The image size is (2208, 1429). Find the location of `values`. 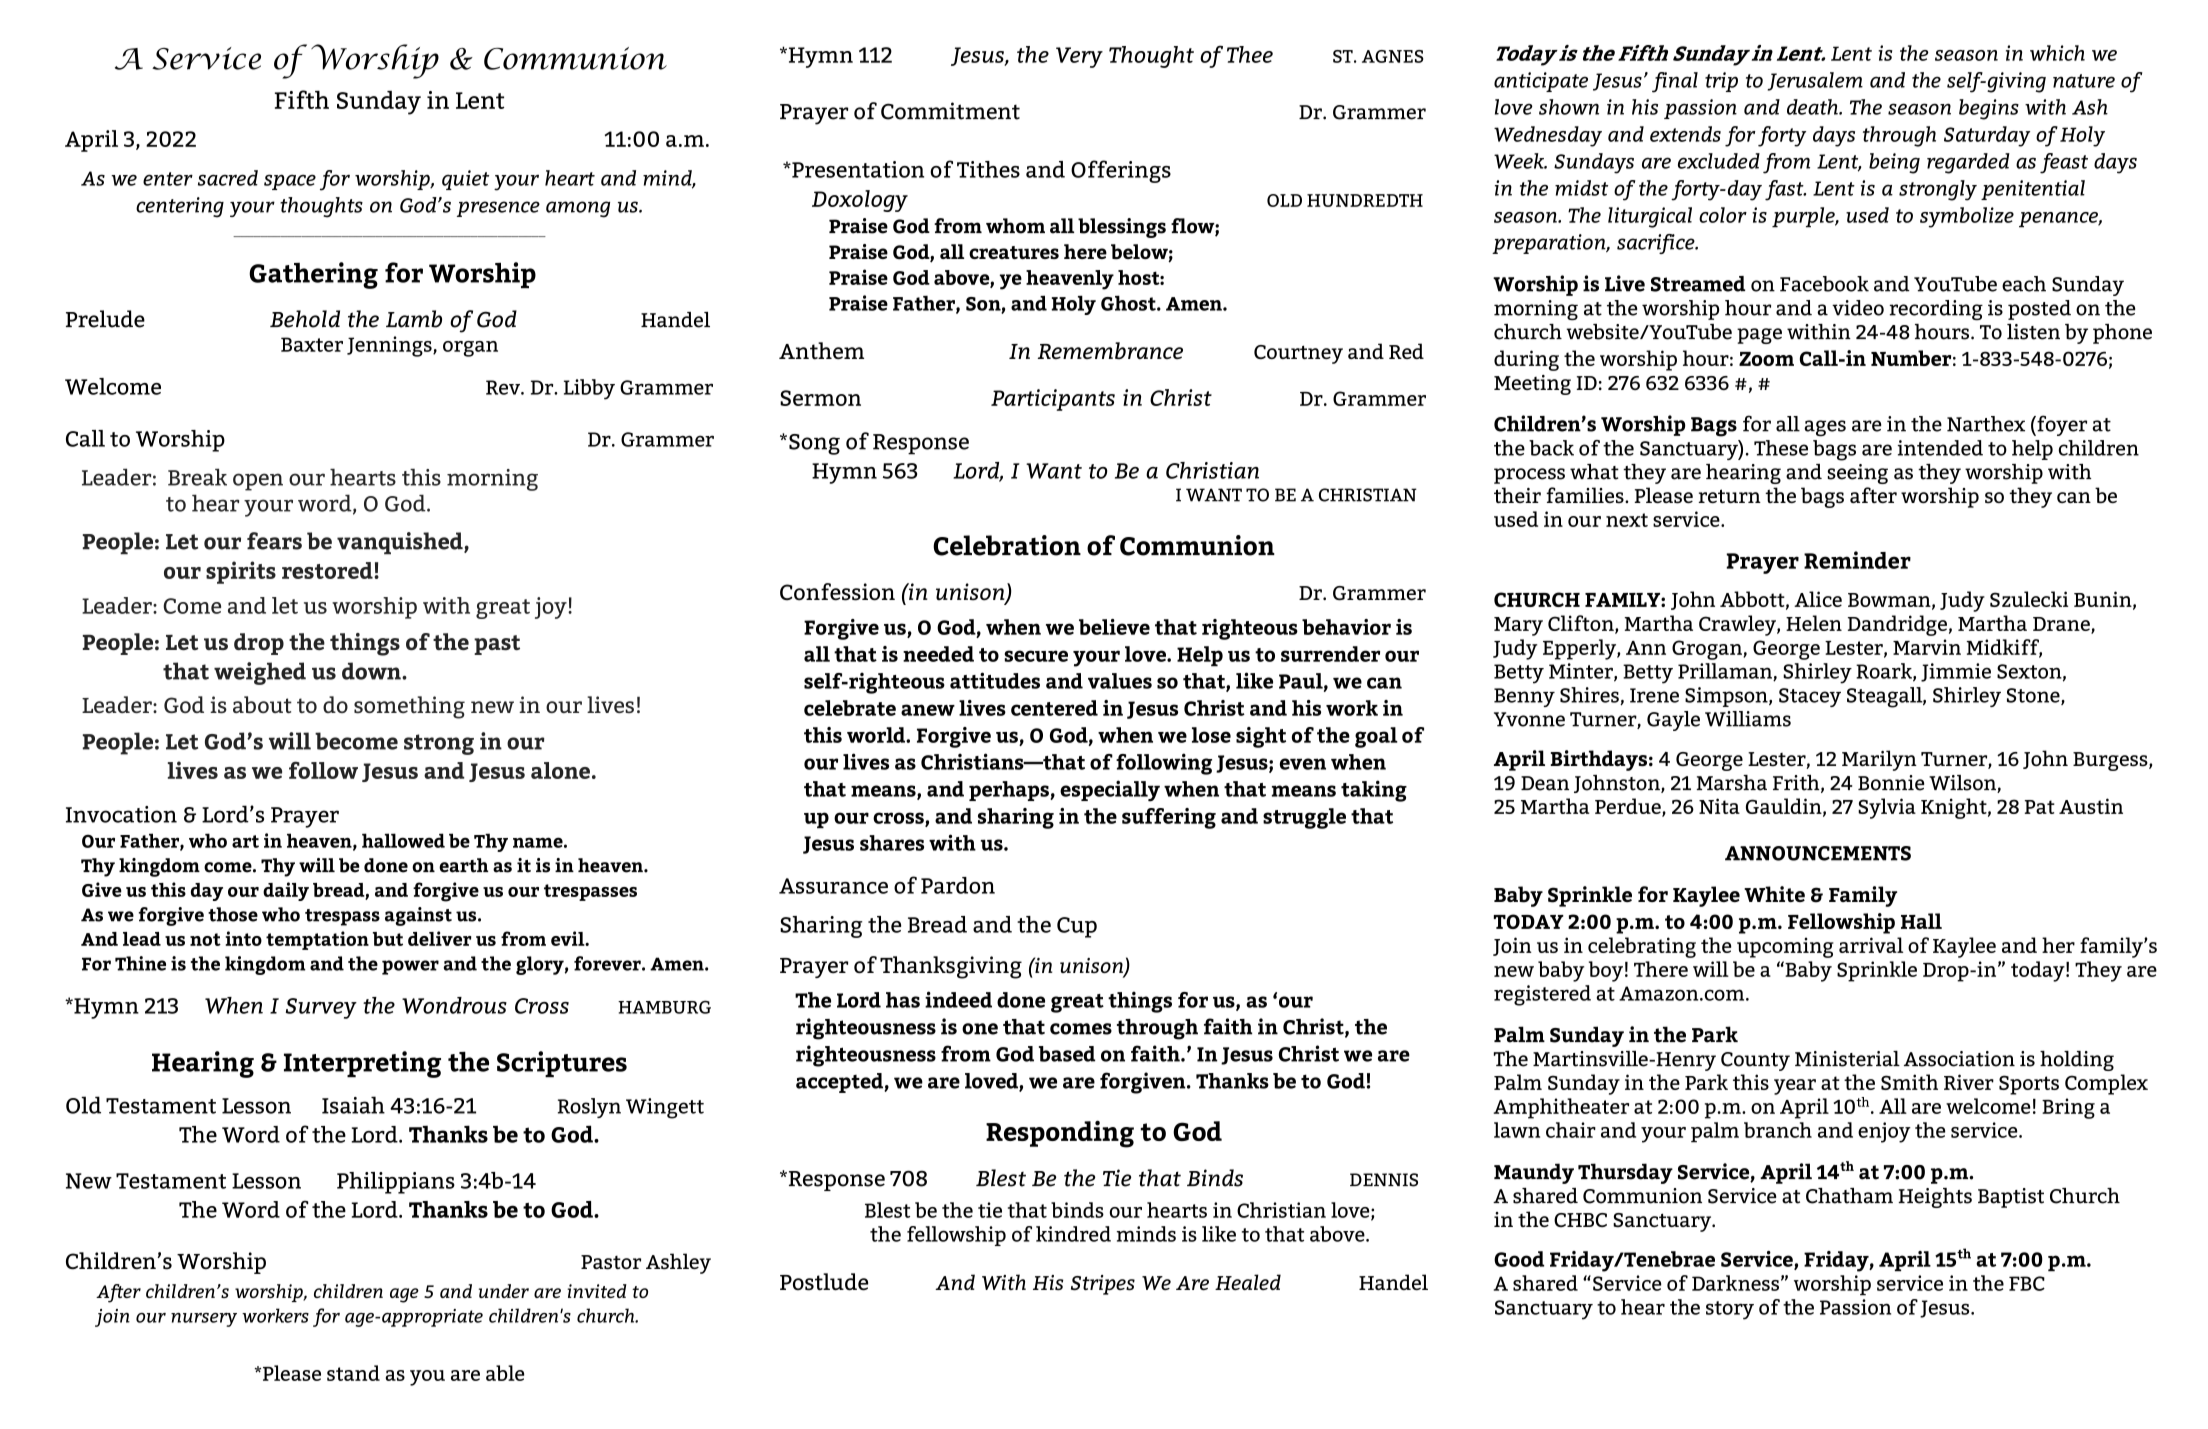

values is located at coordinates (1120, 681).
